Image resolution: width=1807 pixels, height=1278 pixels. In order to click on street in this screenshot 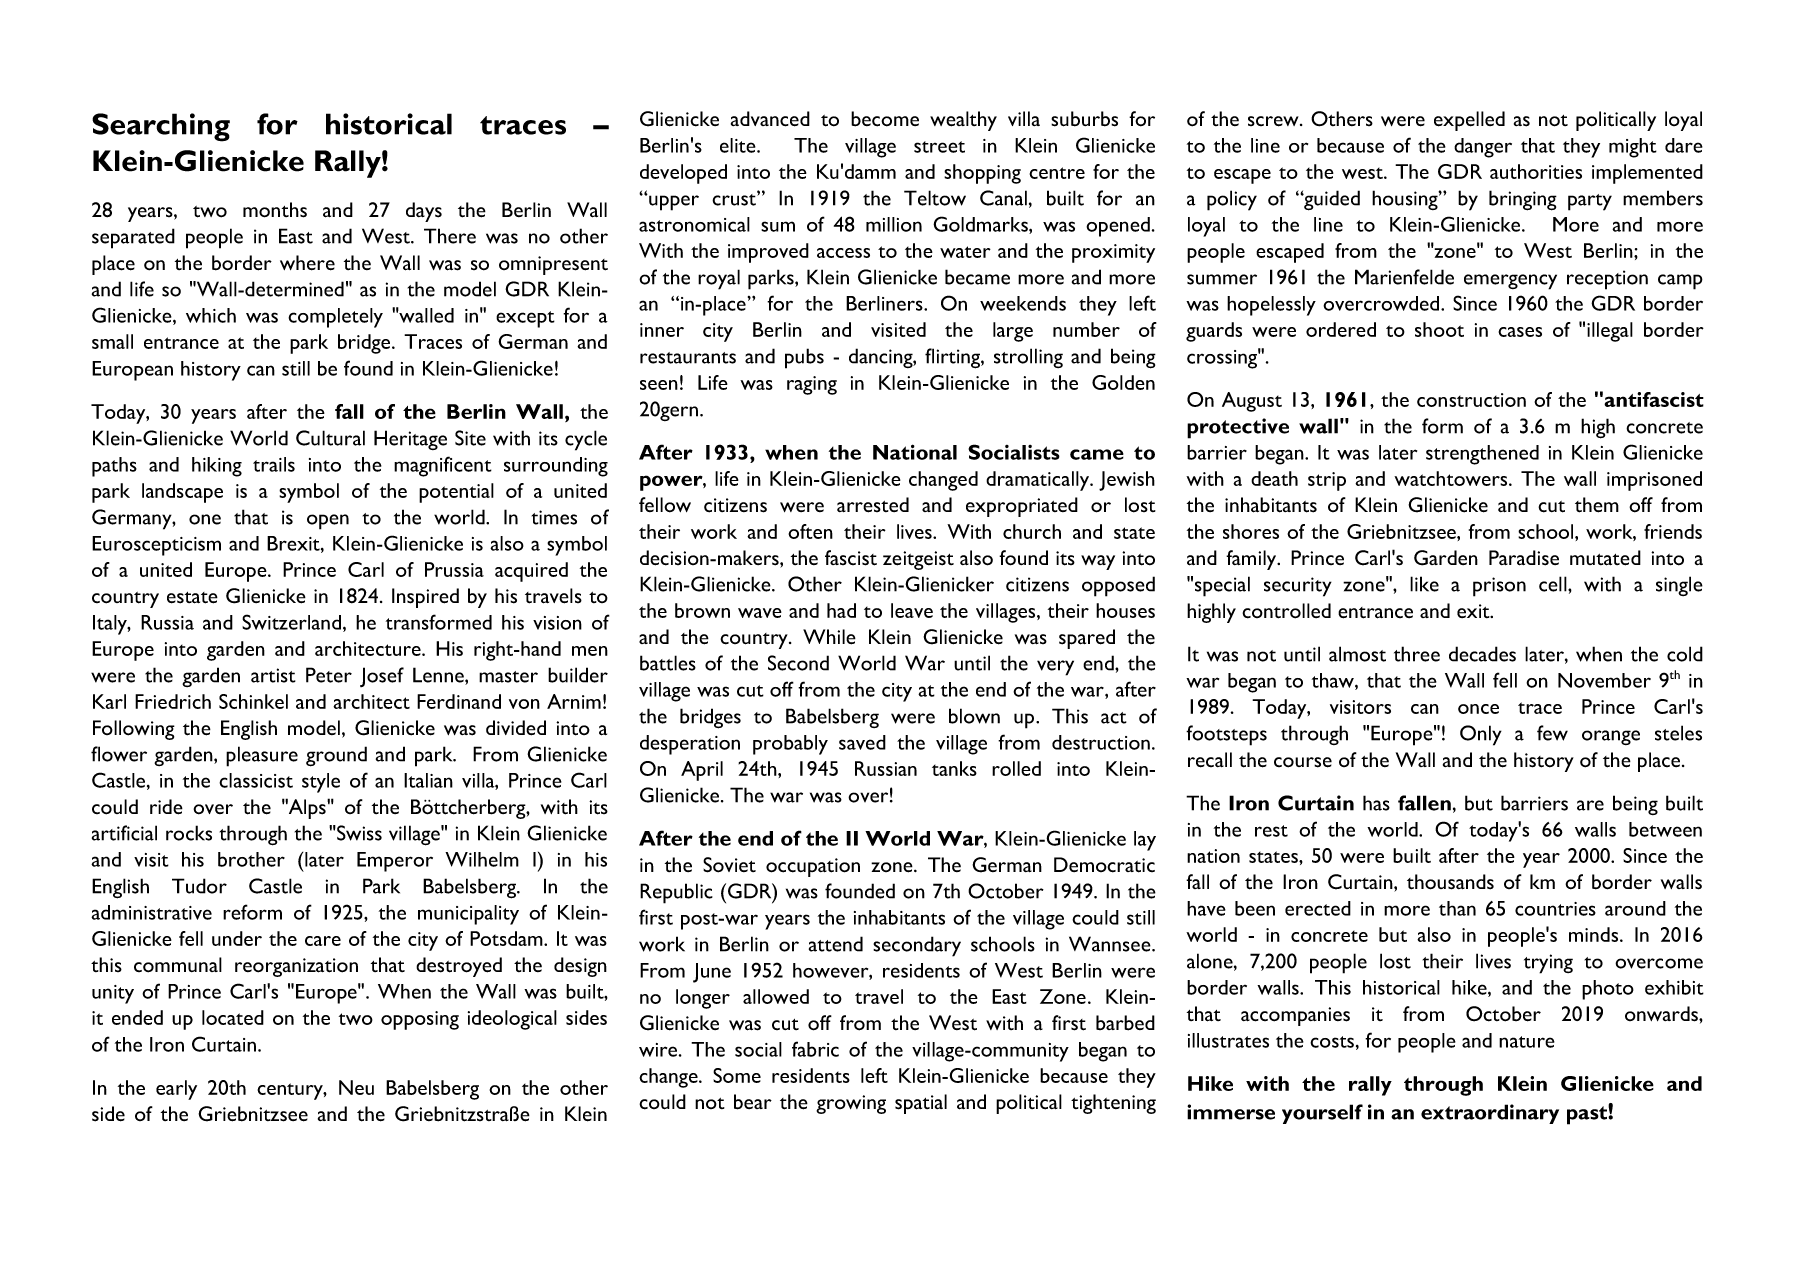, I will do `click(939, 147)`.
